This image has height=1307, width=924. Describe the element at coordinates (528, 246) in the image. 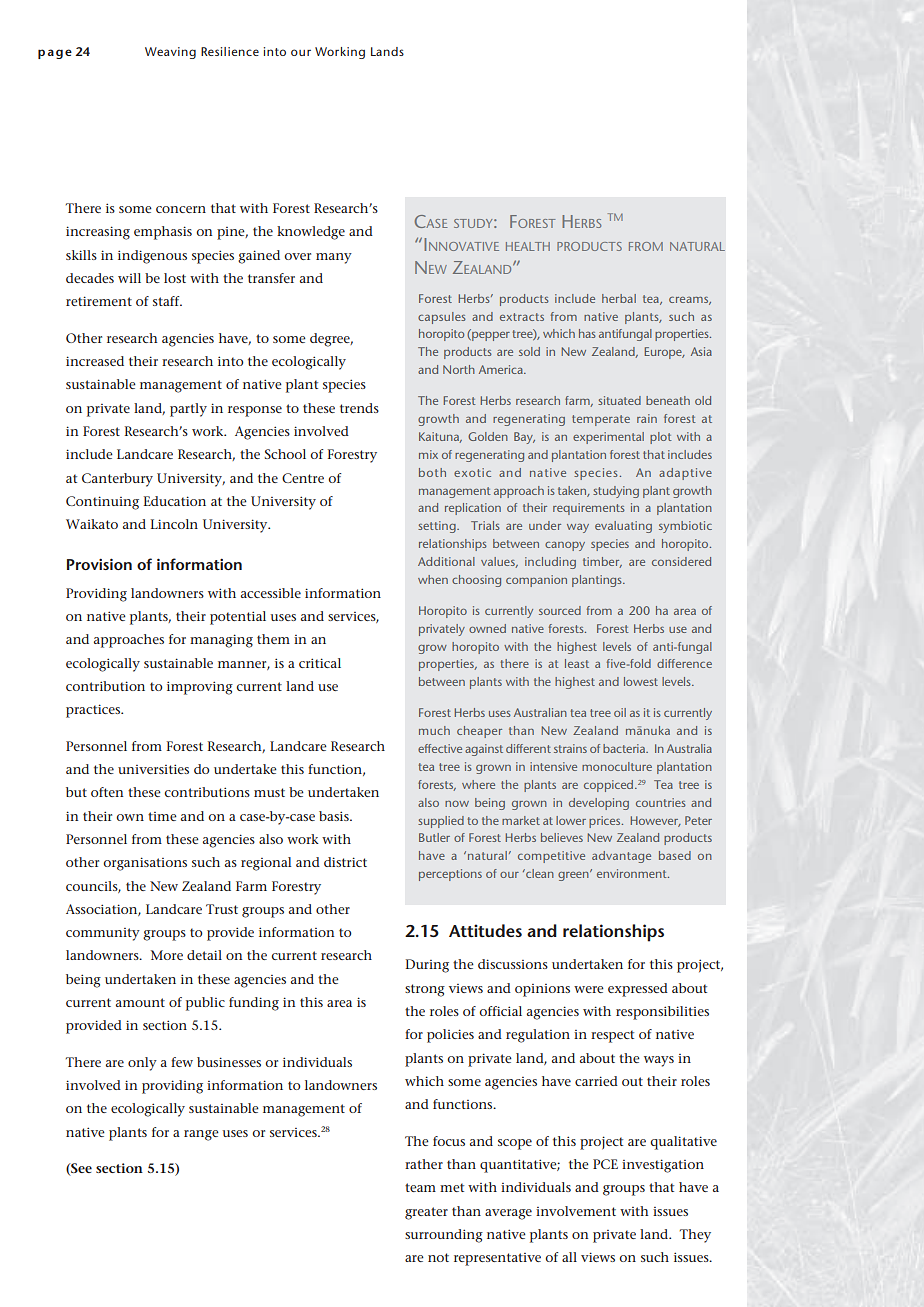

I see `HEALTH` at that location.
